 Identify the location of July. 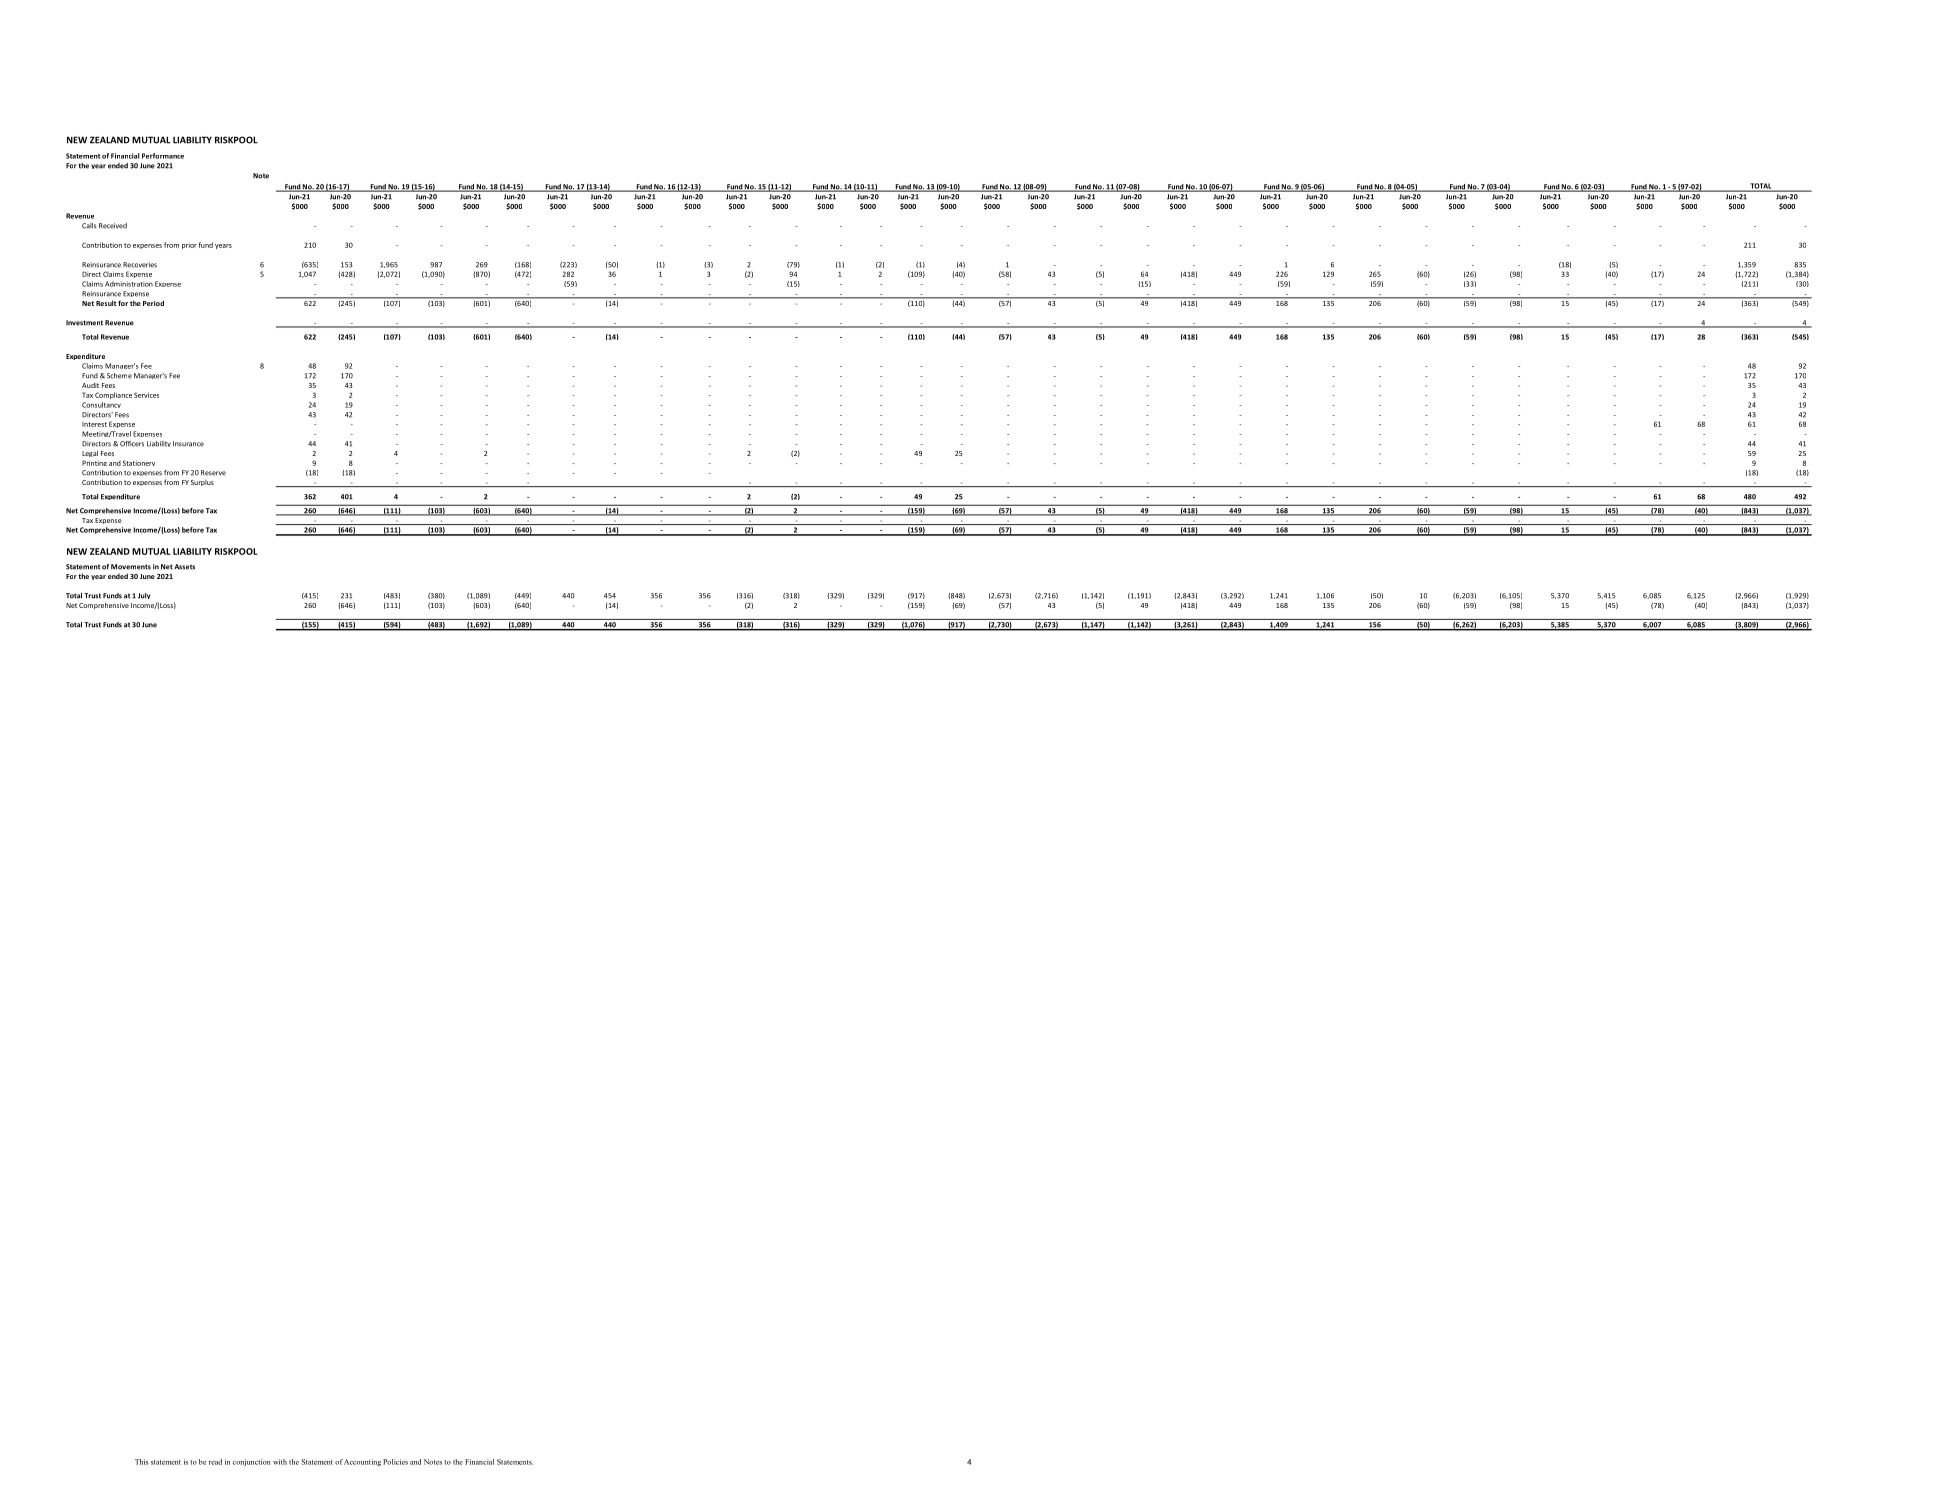
(144, 596).
